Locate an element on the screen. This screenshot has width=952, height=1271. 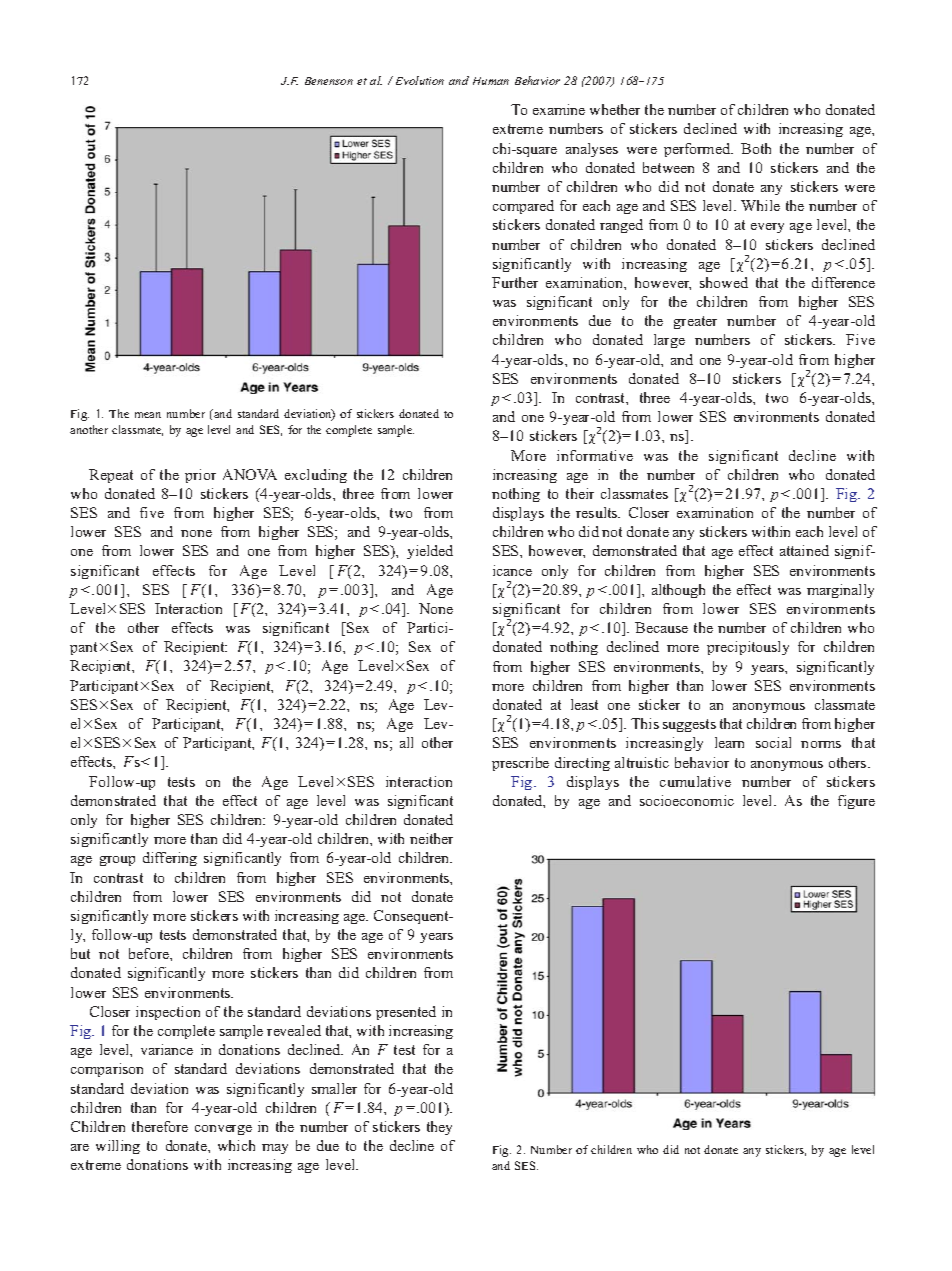
therefore is located at coordinates (160, 1126).
